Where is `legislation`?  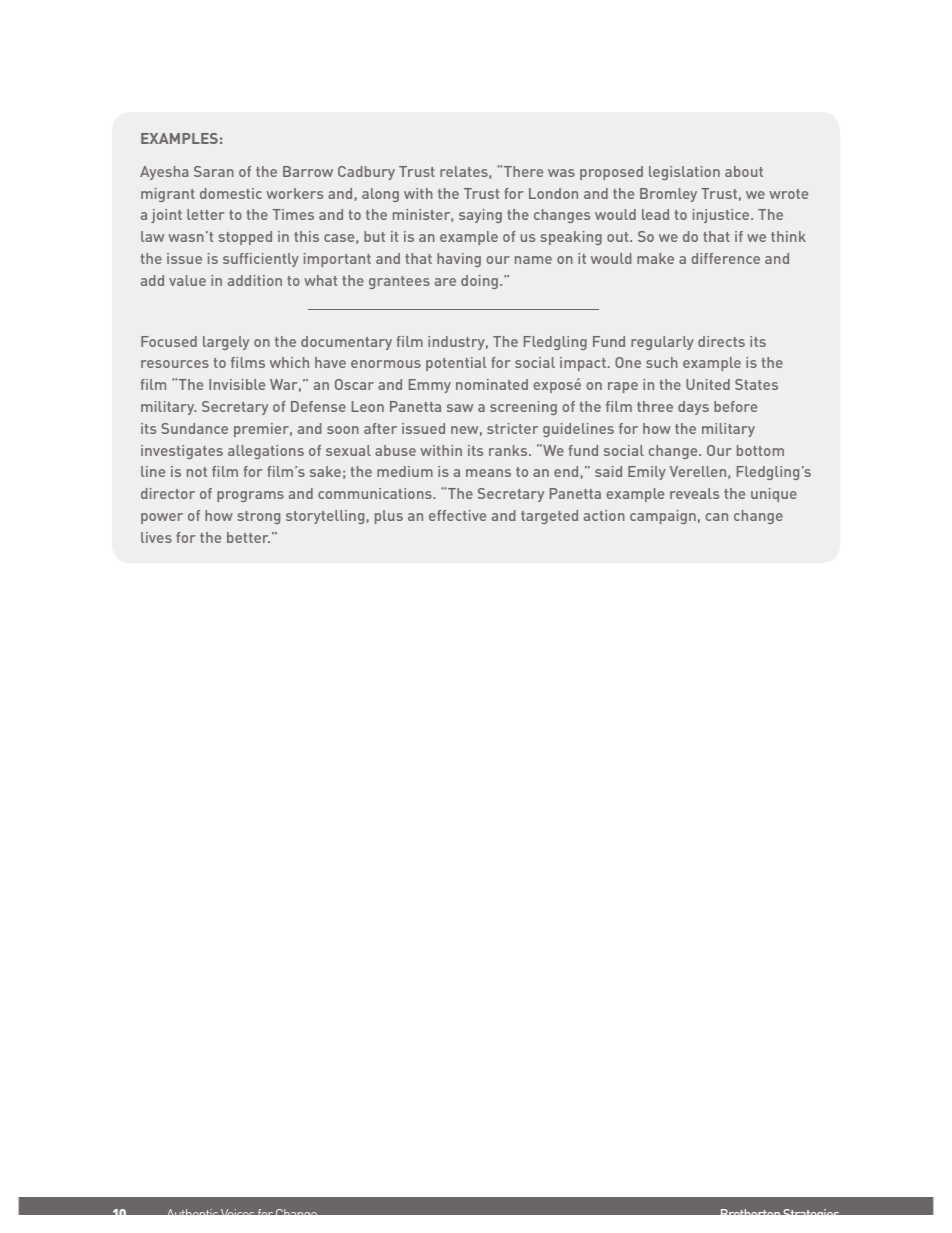
legislation is located at coordinates (684, 173).
